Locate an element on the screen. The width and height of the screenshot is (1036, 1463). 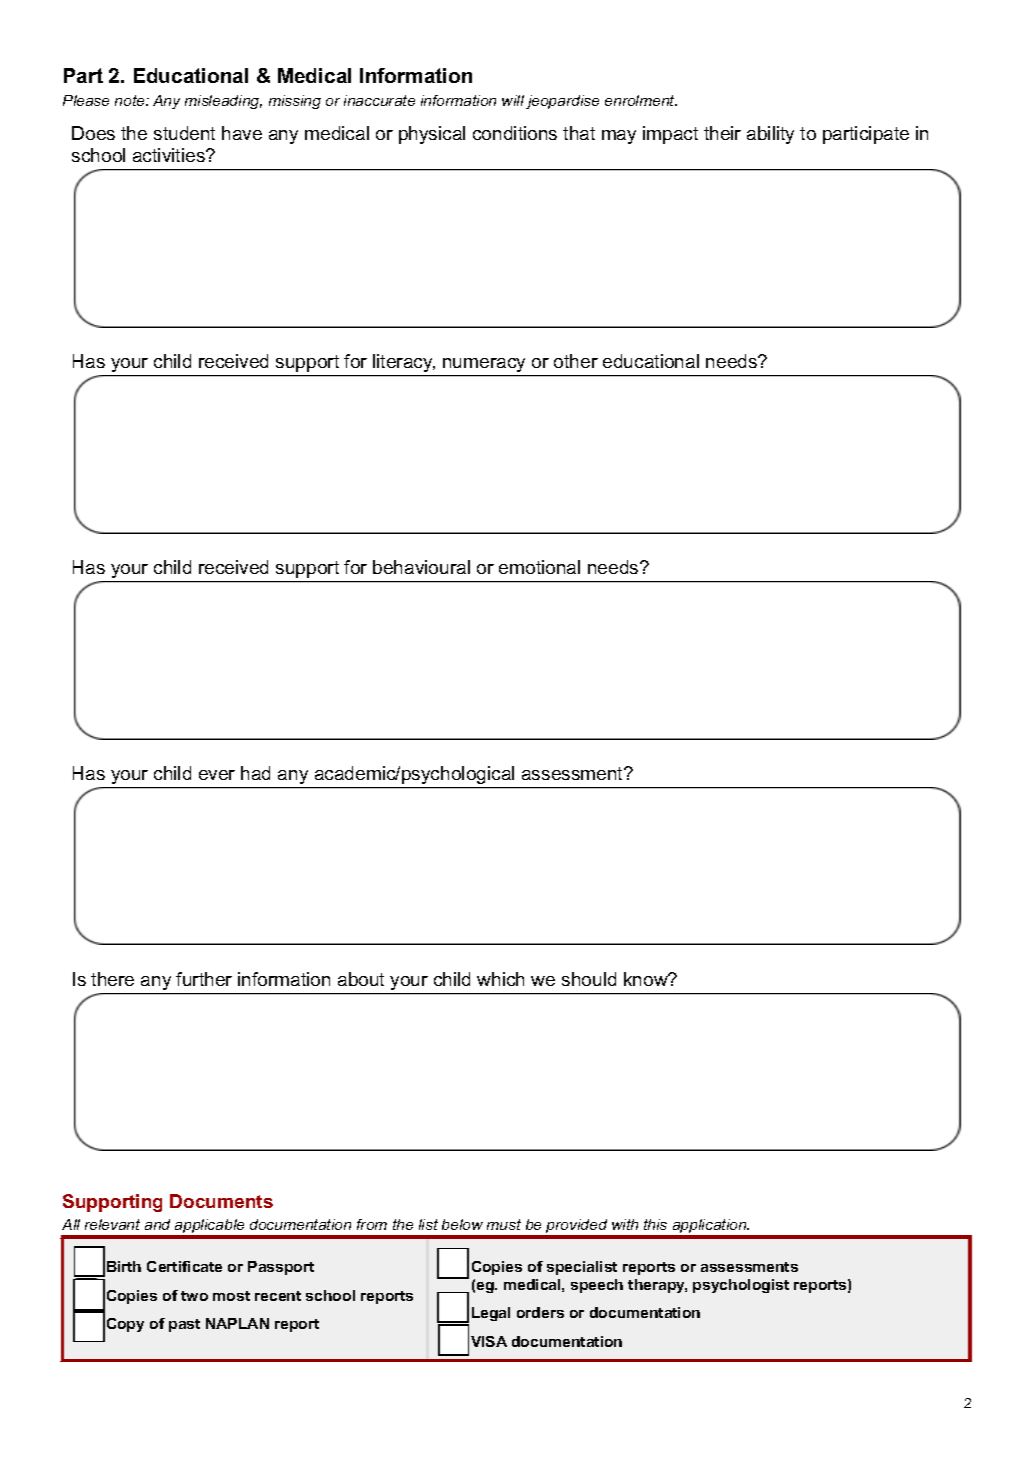
emotional is located at coordinates (539, 567).
